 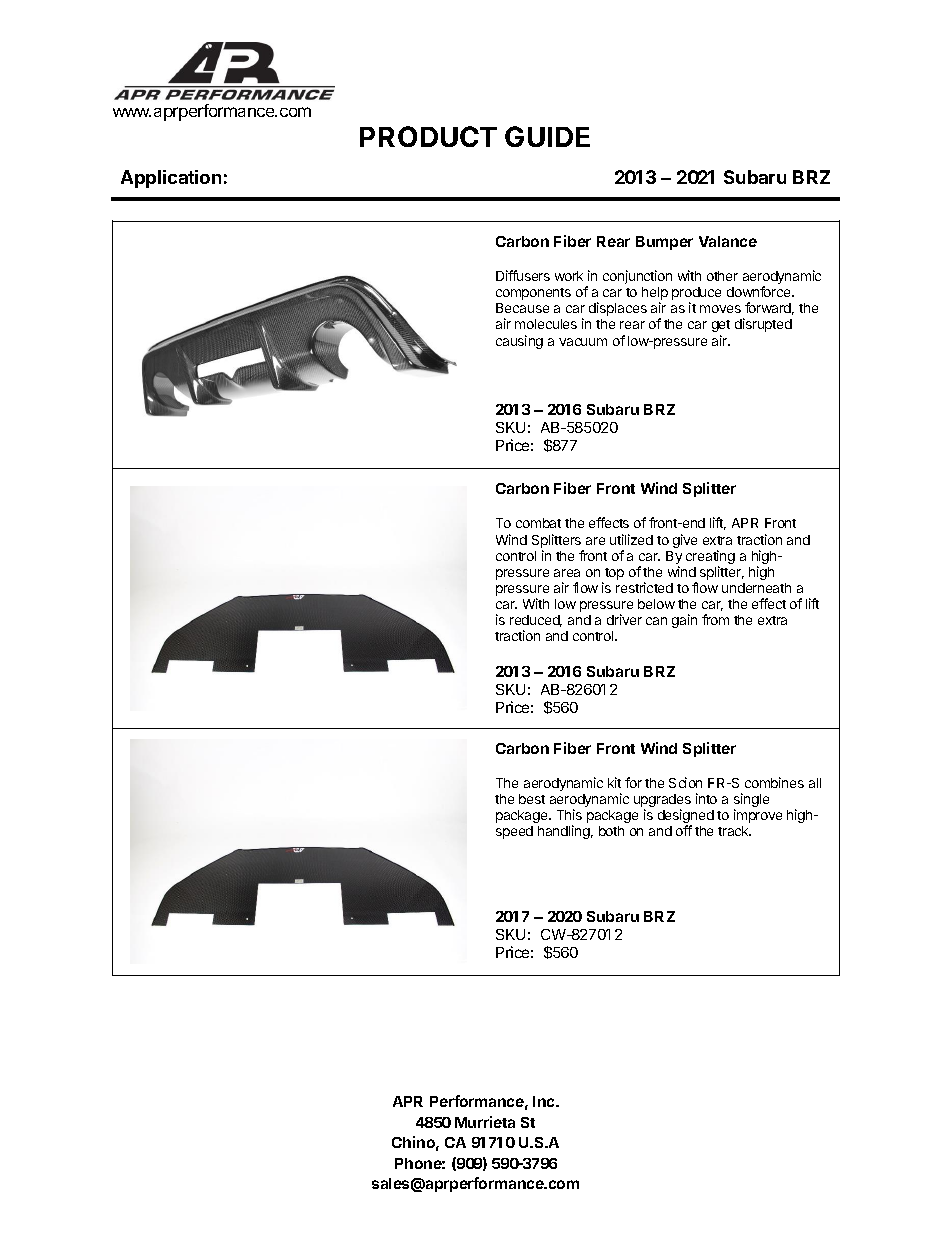 What do you see at coordinates (545, 1101) in the screenshot?
I see `Inc` at bounding box center [545, 1101].
